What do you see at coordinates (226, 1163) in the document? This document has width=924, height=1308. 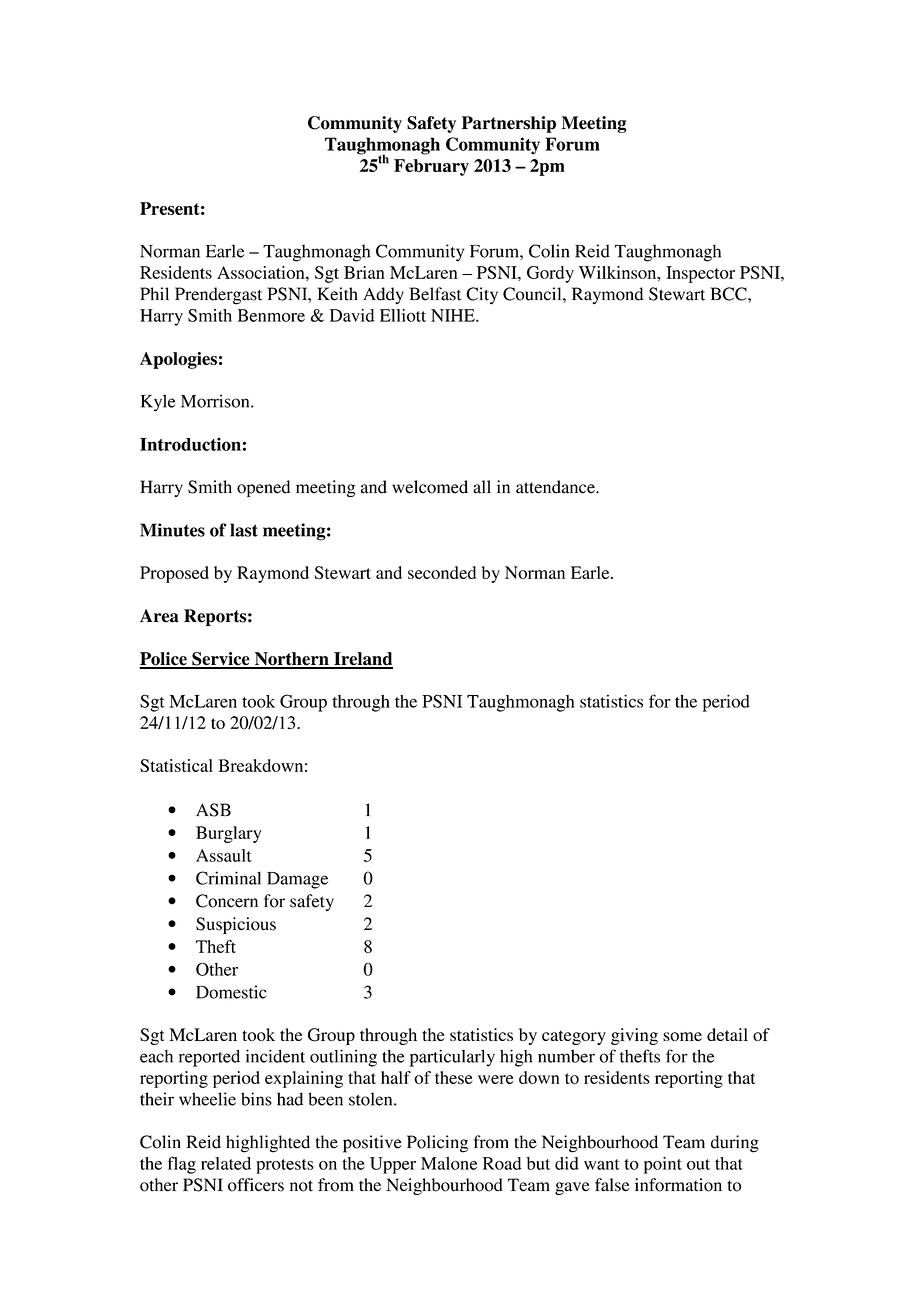 I see `related` at bounding box center [226, 1163].
